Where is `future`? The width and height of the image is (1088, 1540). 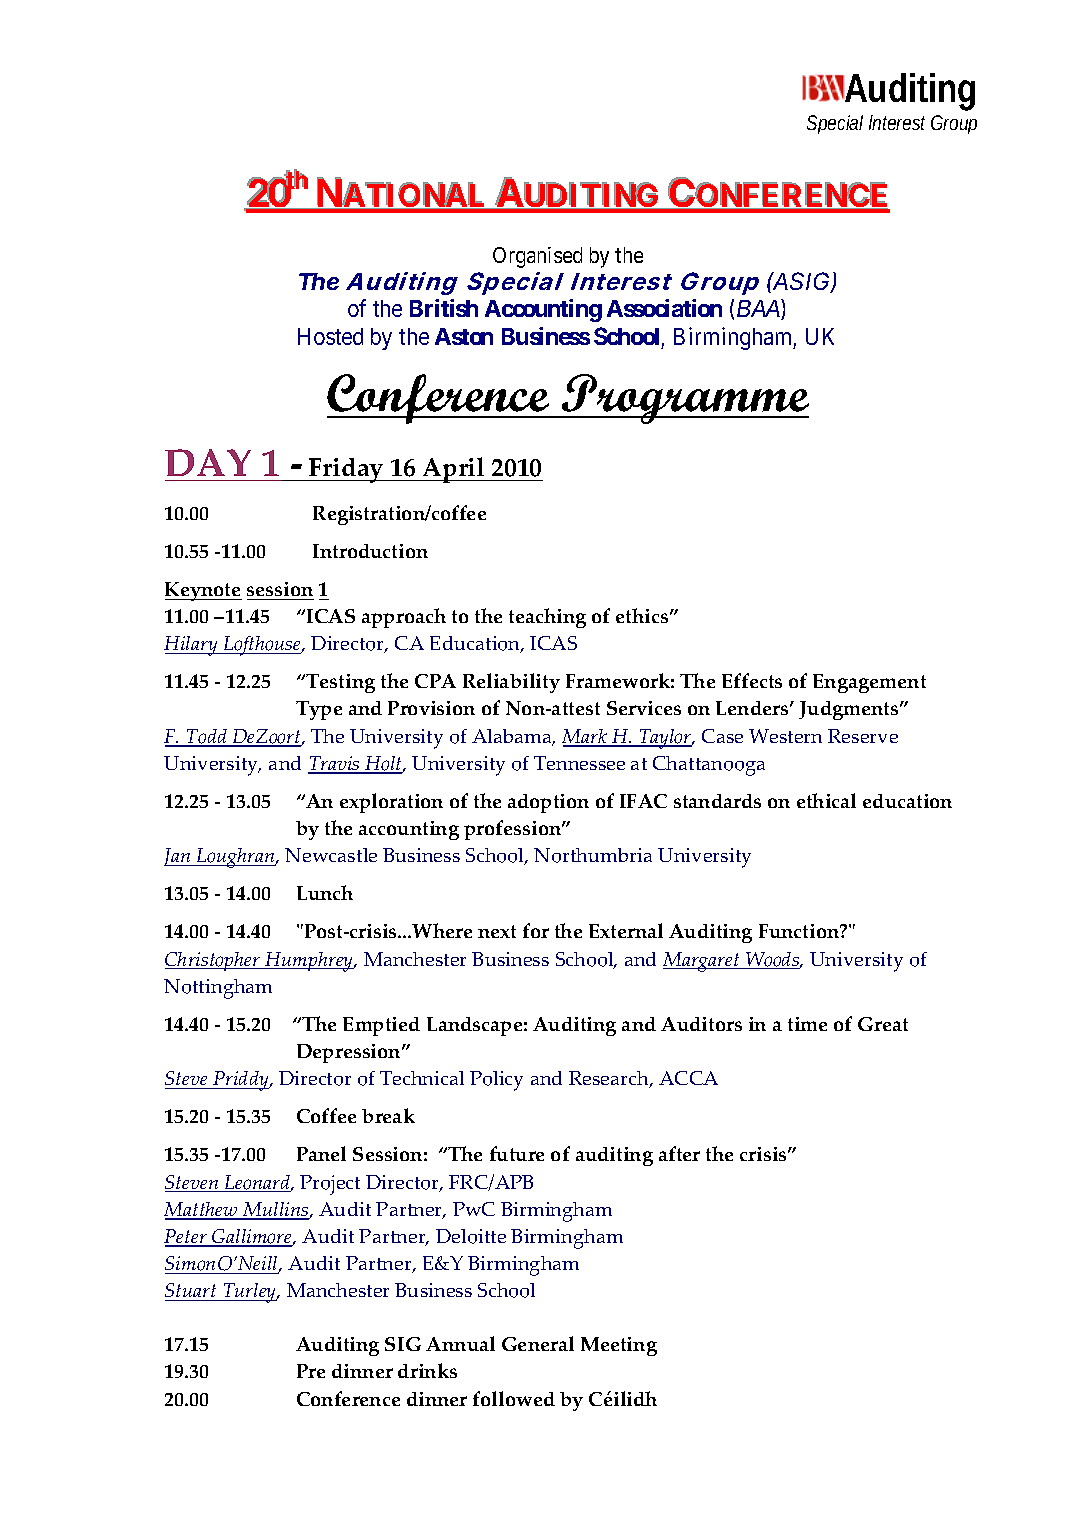
future is located at coordinates (517, 1153).
